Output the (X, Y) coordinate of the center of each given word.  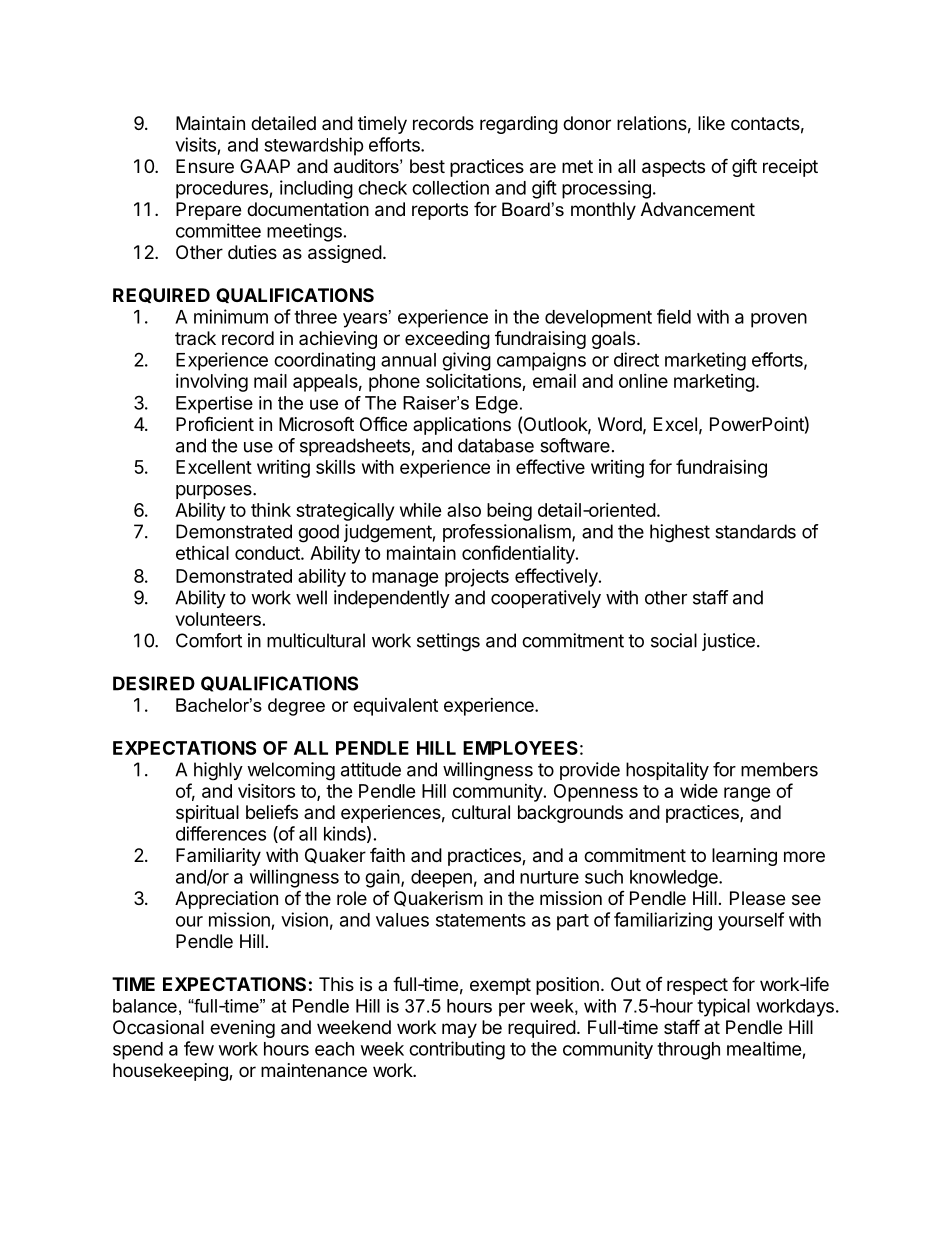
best (427, 166)
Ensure (205, 166)
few (199, 1048)
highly (218, 771)
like (711, 123)
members (779, 769)
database (496, 445)
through (688, 1051)
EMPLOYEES (520, 748)
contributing (457, 1050)
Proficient (215, 423)
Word (620, 424)
